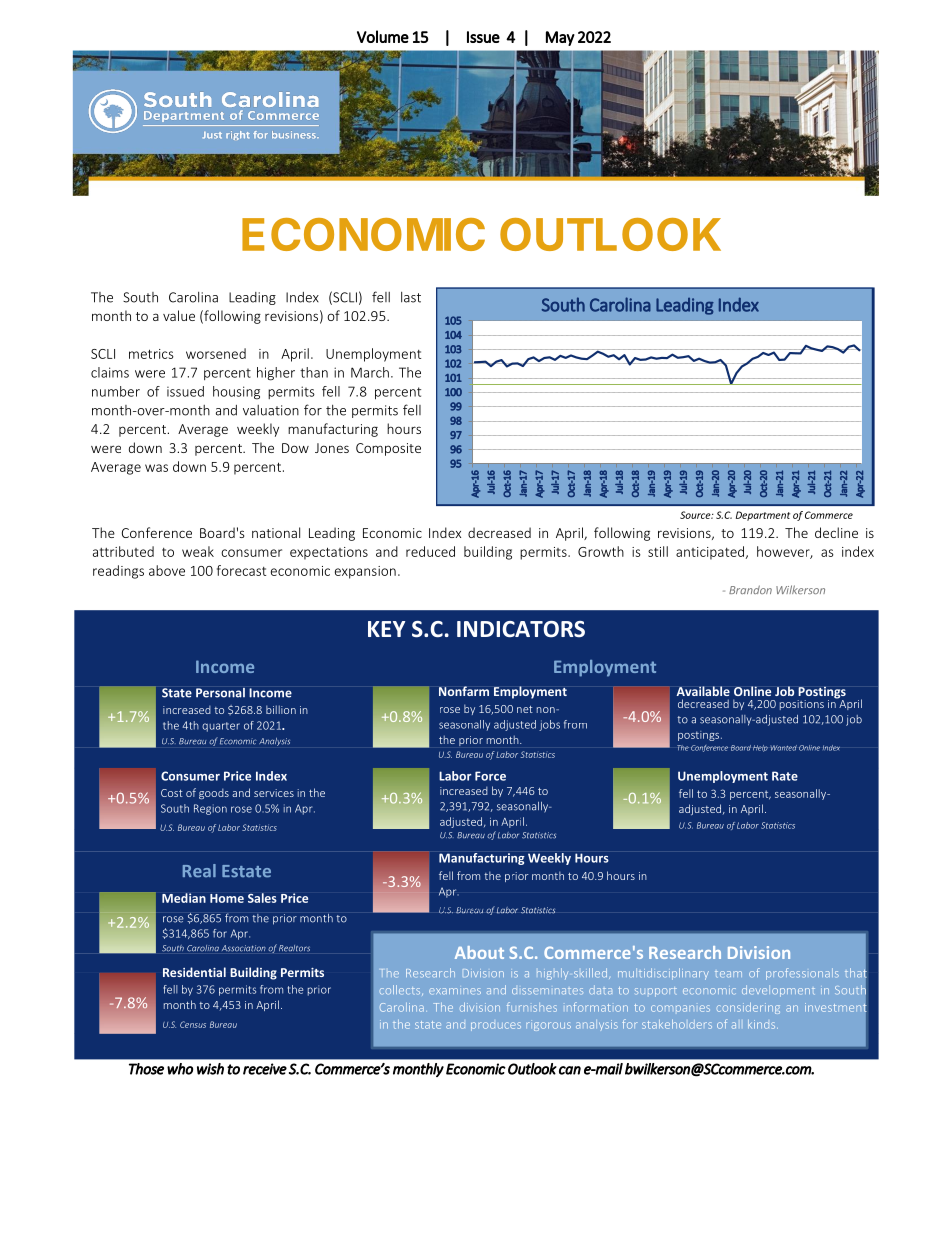  What do you see at coordinates (383, 36) in the document?
I see `Volume` at bounding box center [383, 36].
